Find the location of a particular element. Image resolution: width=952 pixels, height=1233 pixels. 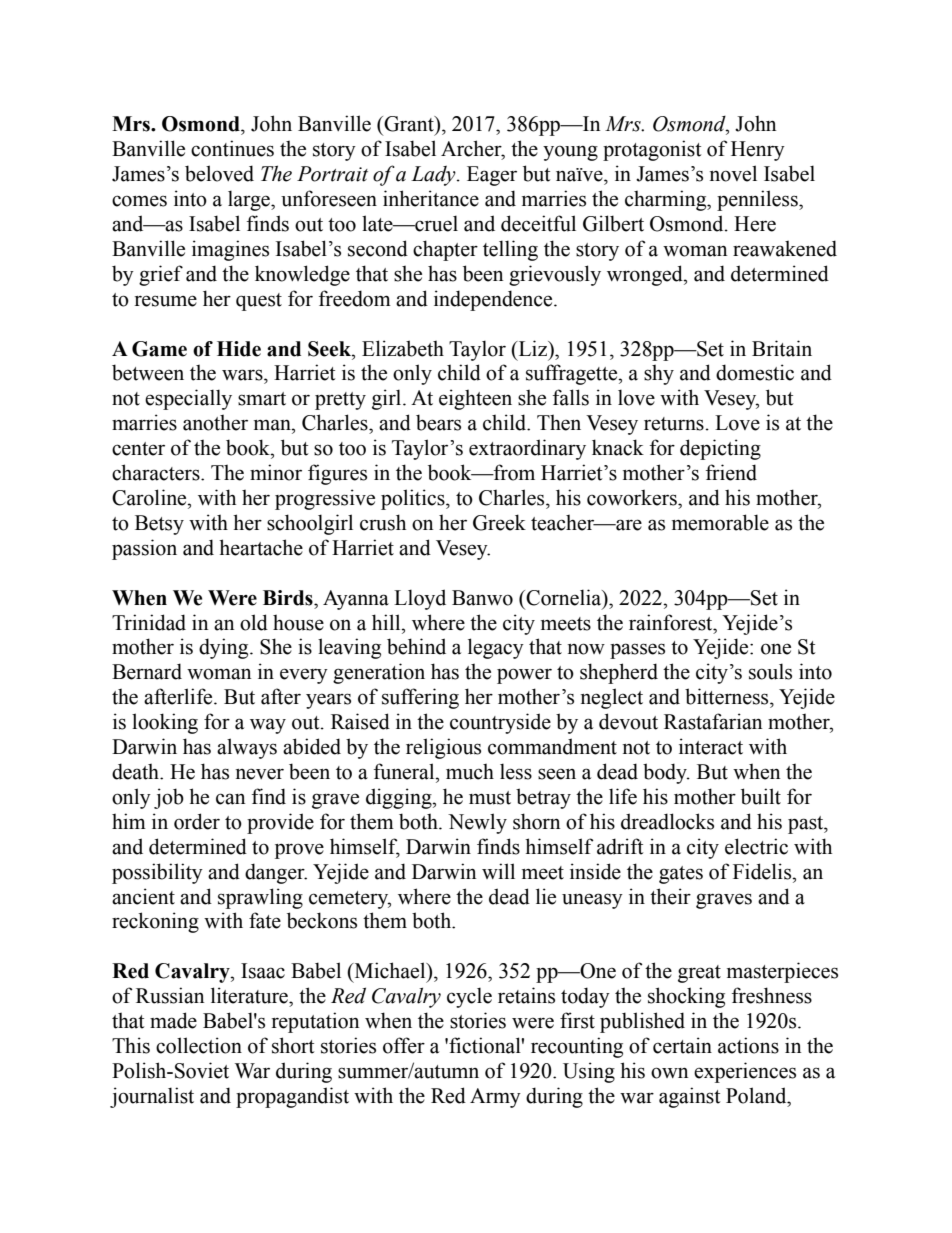

bears is located at coordinates (438, 422).
